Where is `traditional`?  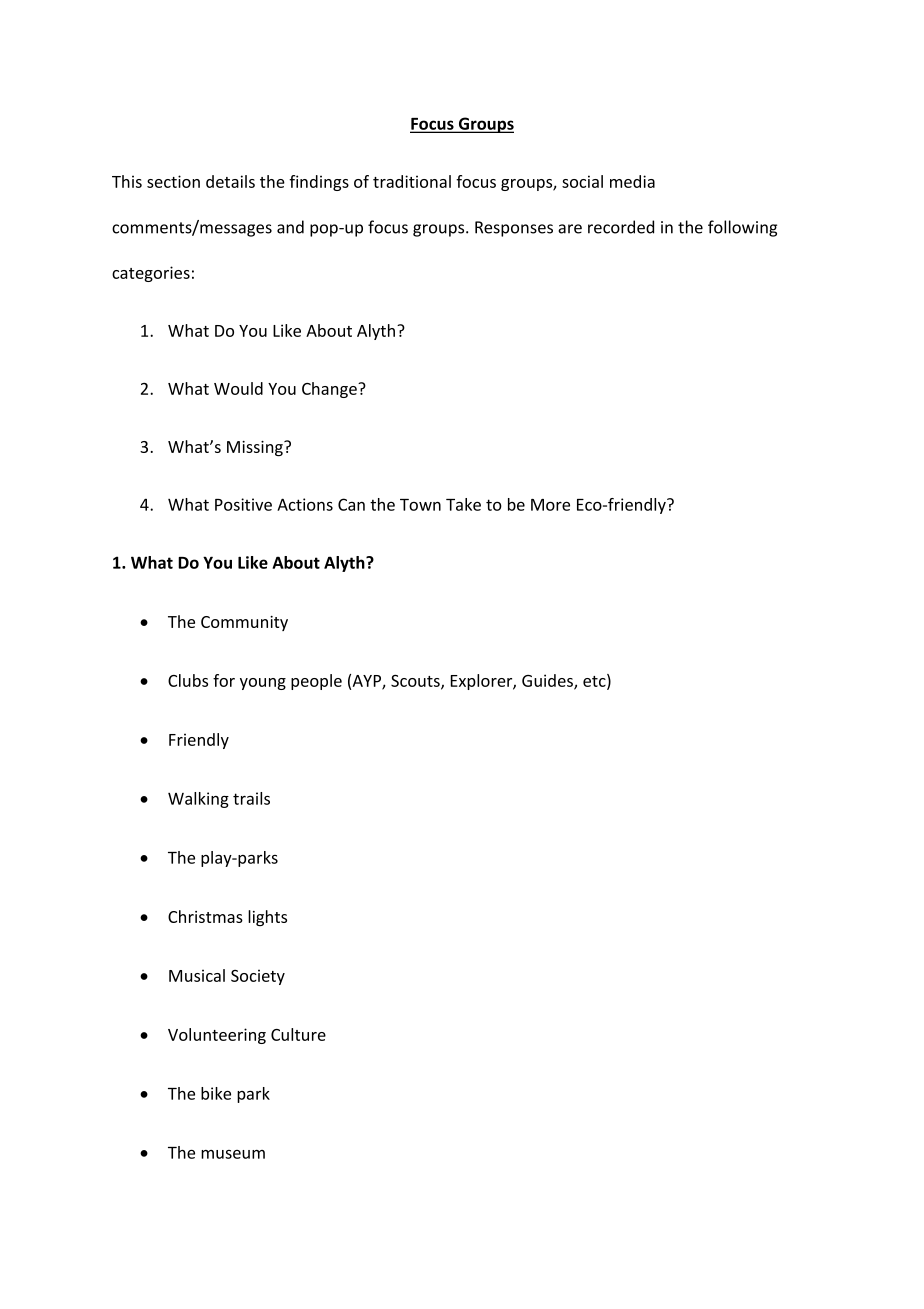
traditional is located at coordinates (412, 181).
